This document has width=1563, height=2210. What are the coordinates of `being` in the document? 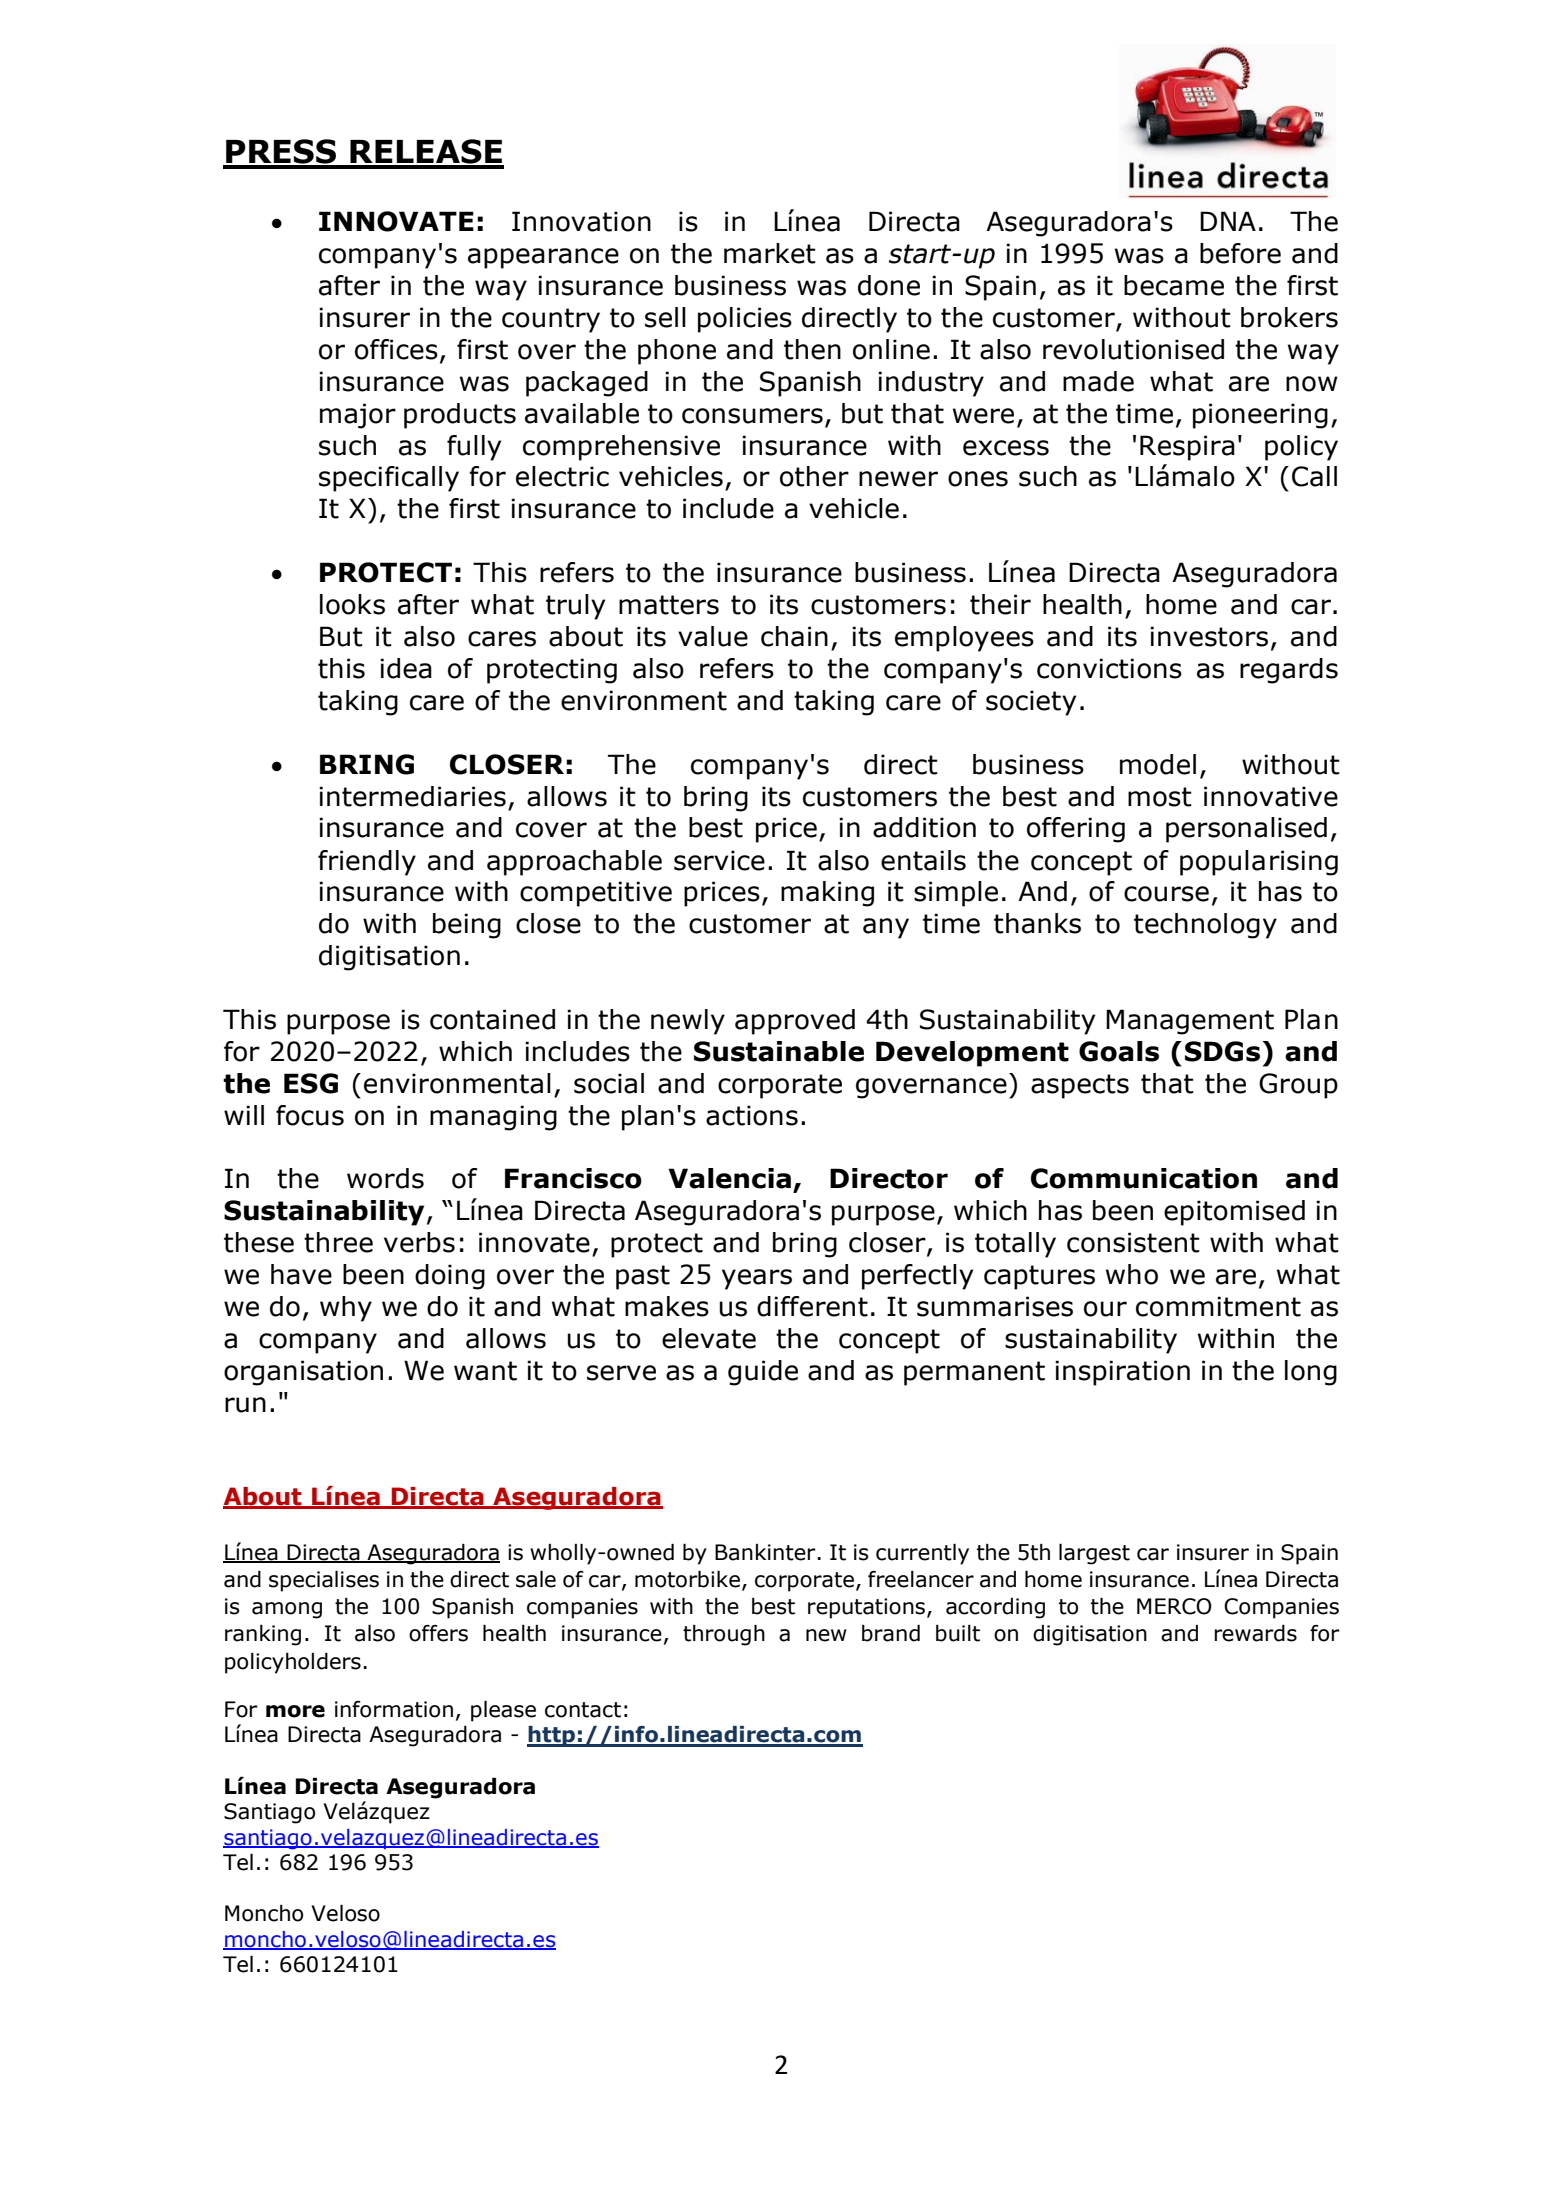 It's located at (467, 926).
